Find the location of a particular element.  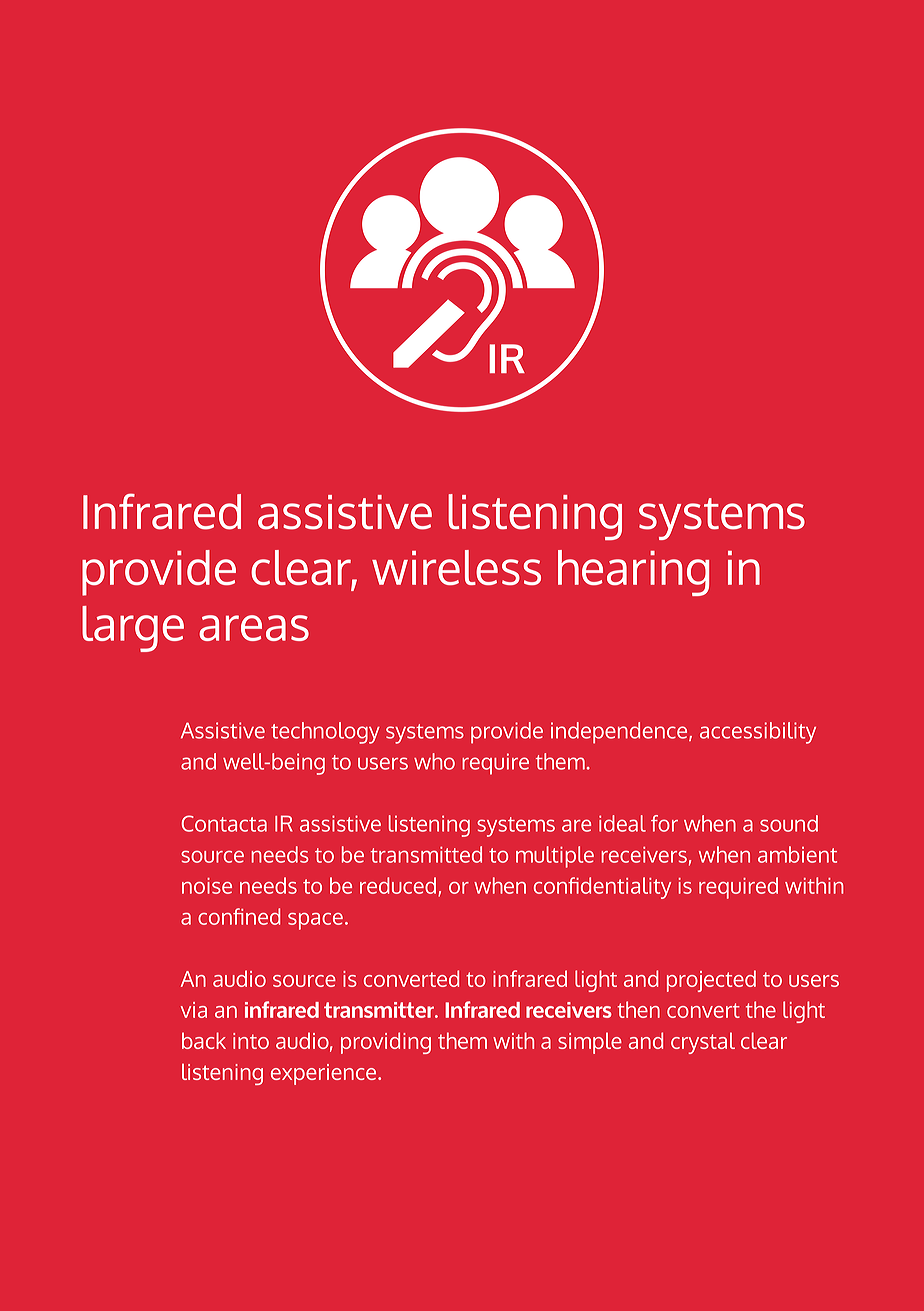

for is located at coordinates (664, 823).
